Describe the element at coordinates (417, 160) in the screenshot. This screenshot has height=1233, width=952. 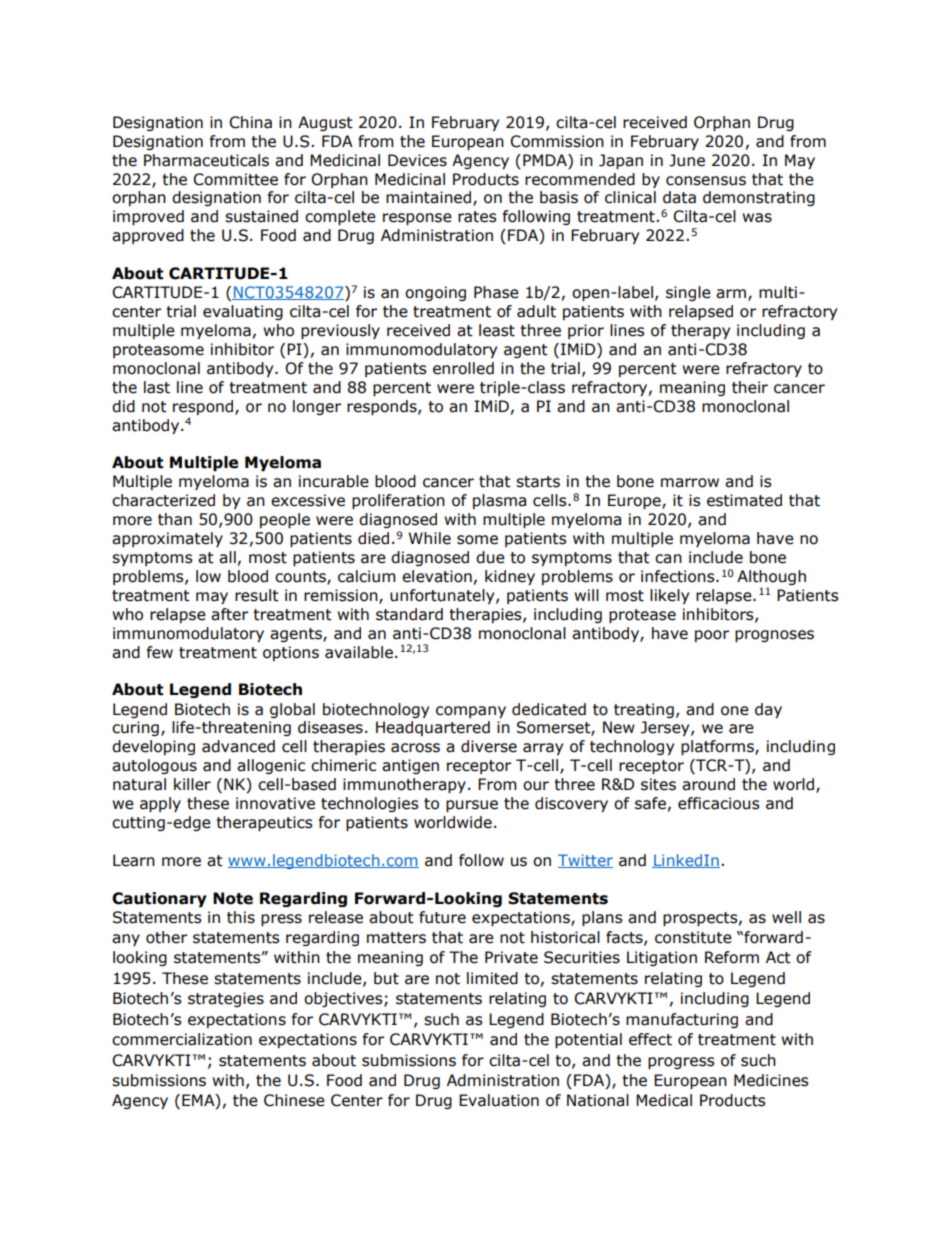
I see `Devices` at that location.
